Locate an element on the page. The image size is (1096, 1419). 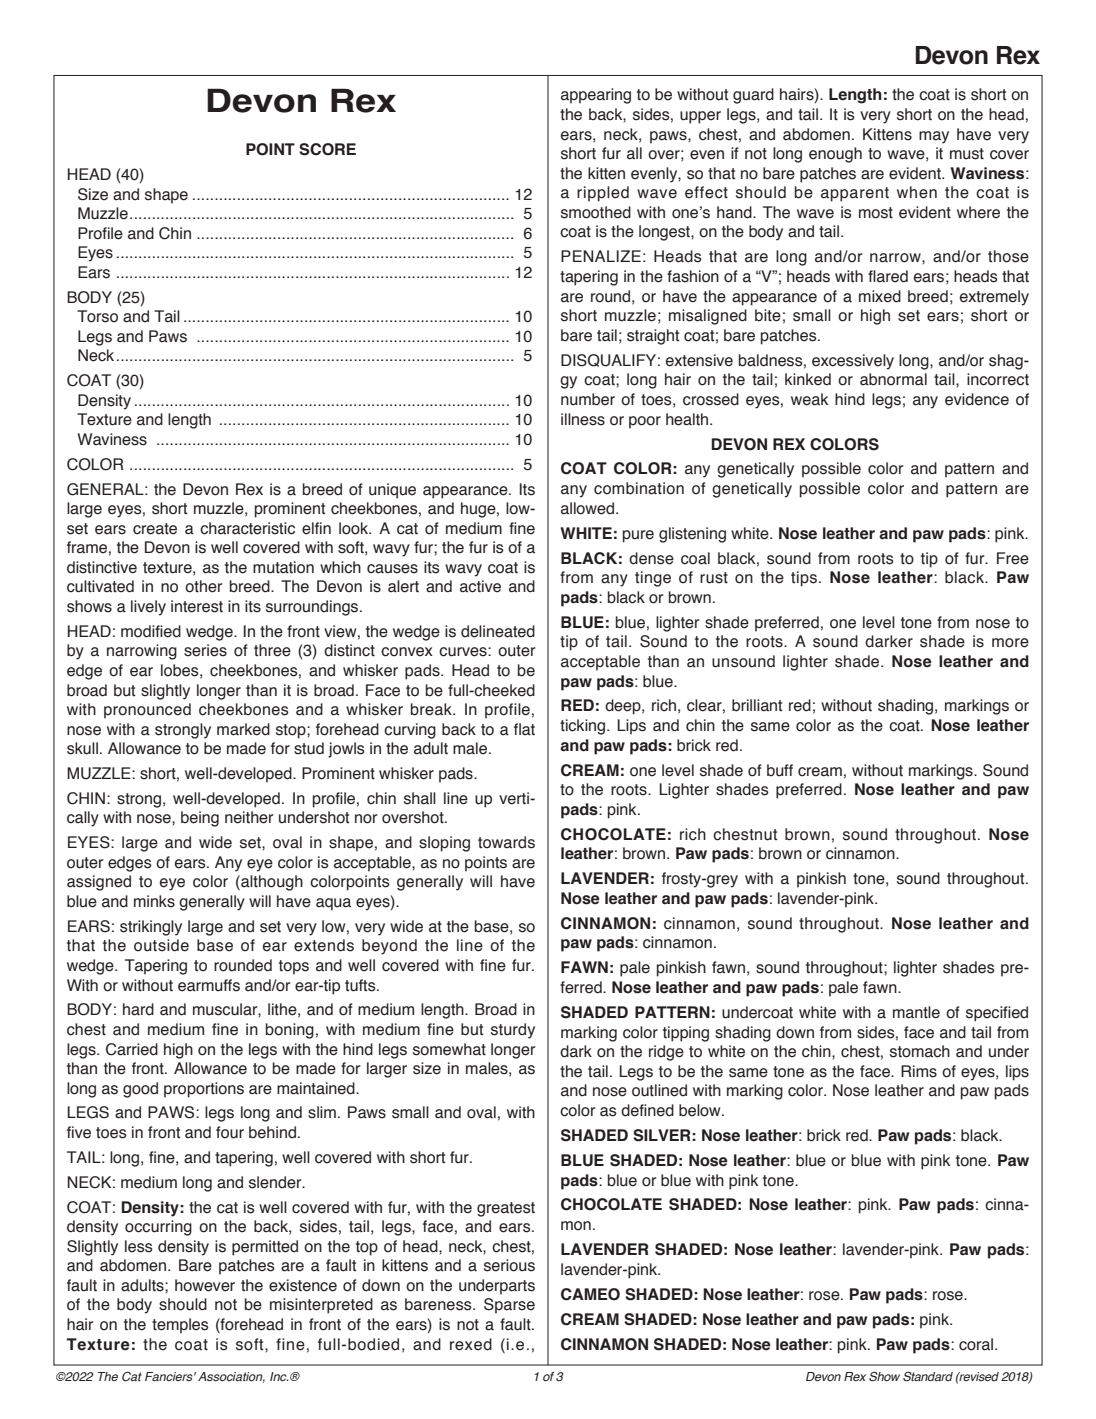
SCORE is located at coordinates (327, 149).
